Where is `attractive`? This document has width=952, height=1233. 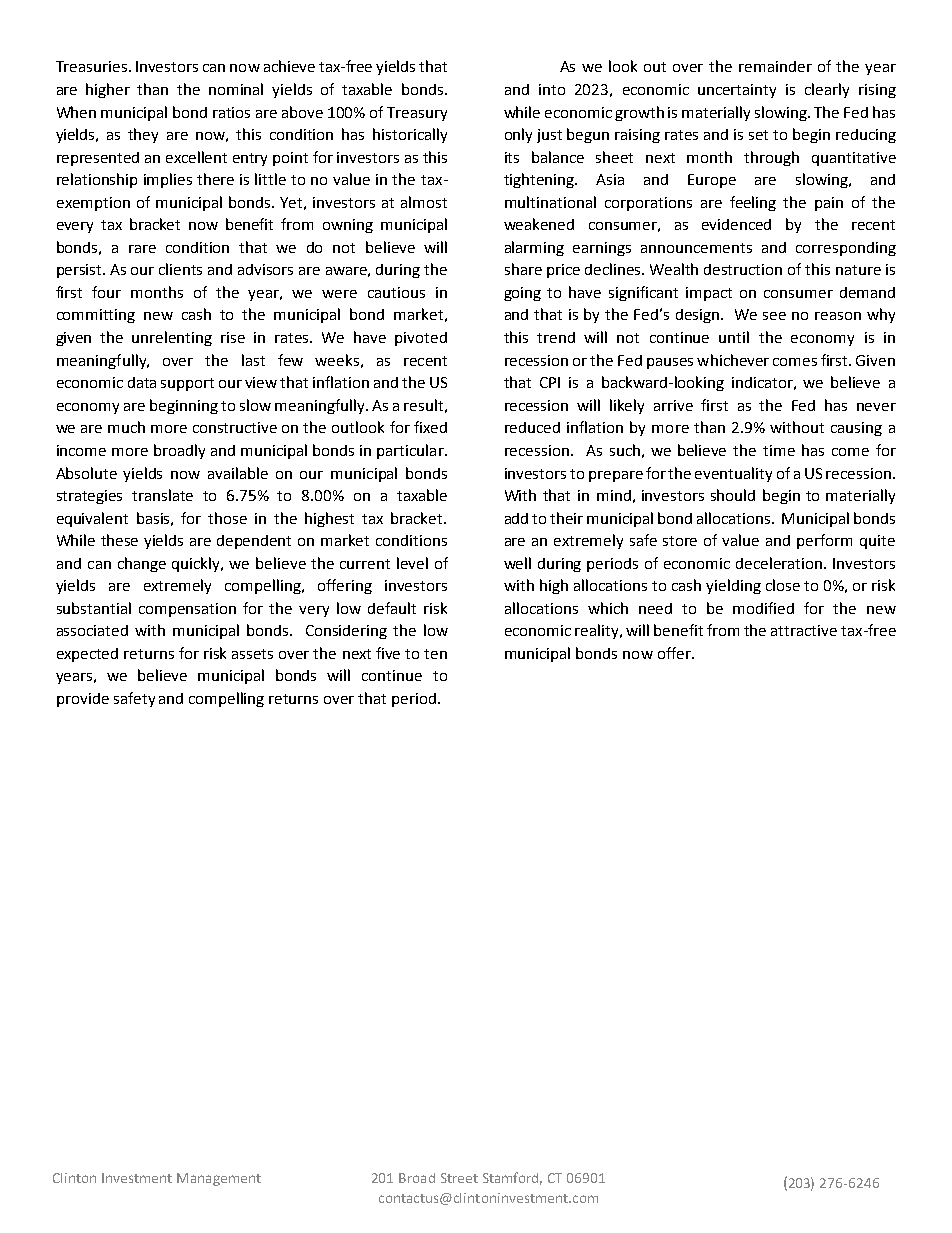
attractive is located at coordinates (804, 630).
